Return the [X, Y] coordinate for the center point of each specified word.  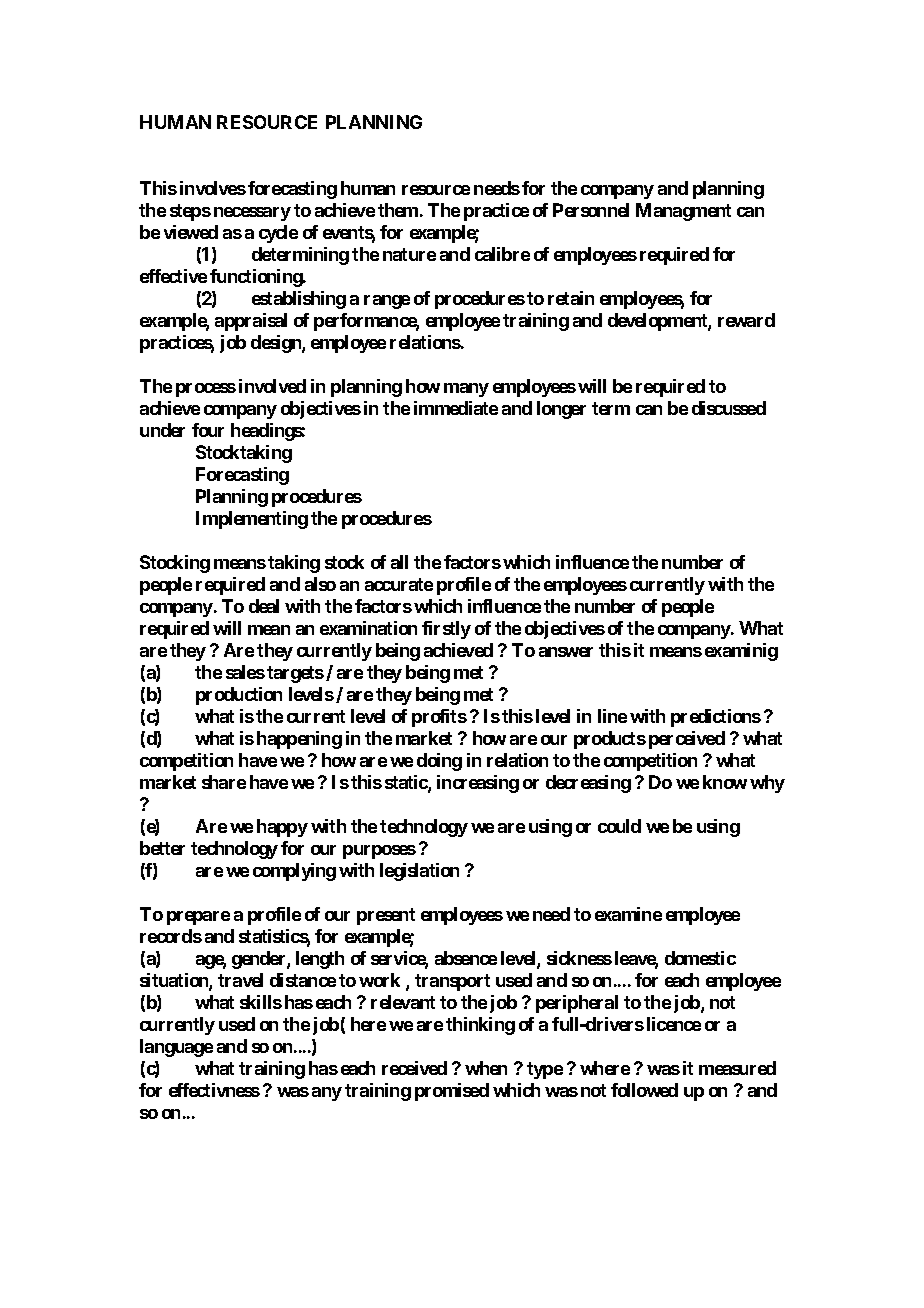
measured [737, 1068]
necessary [252, 214]
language [176, 1048]
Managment [683, 212]
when [486, 1068]
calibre [502, 254]
